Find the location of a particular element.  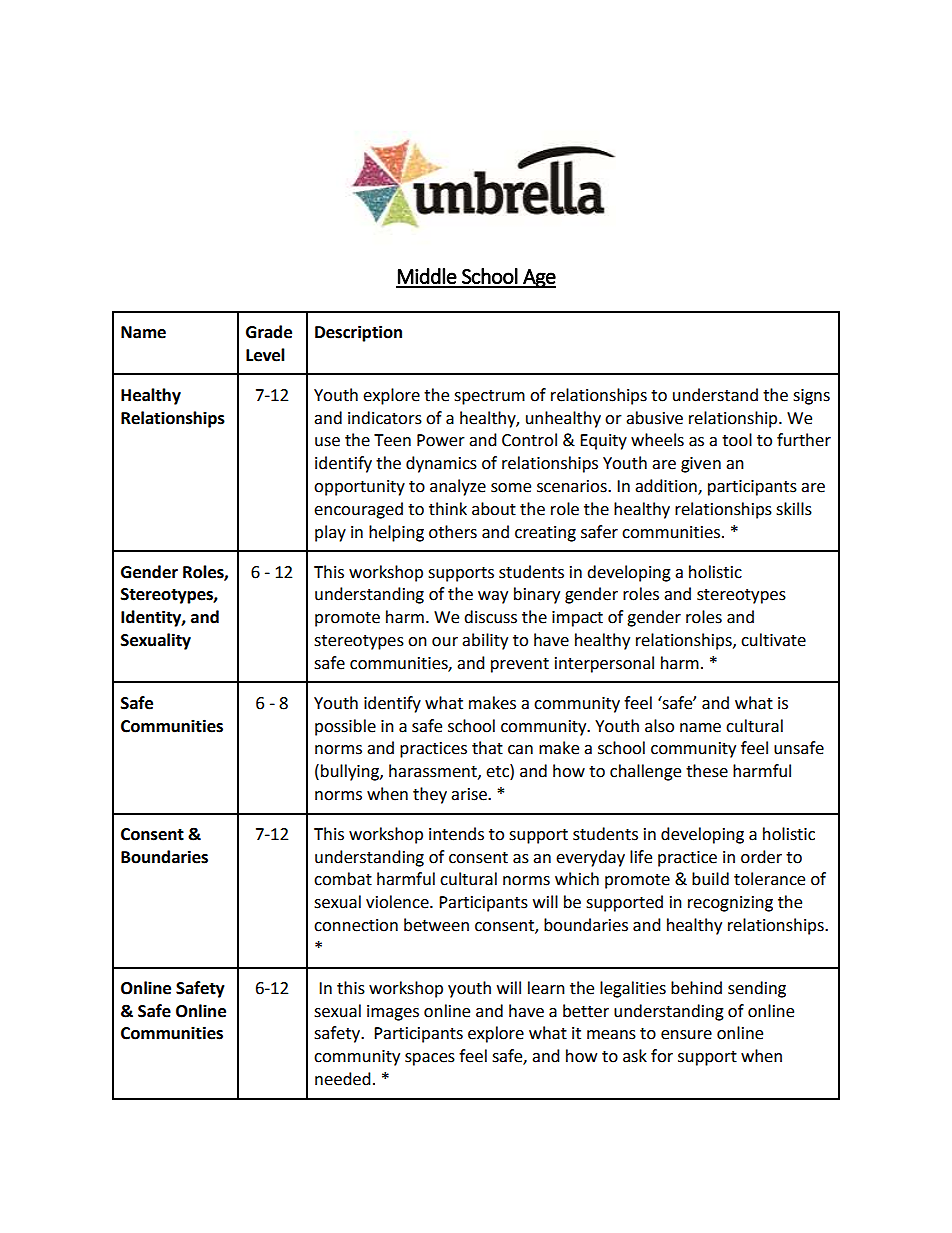

spectrum is located at coordinates (489, 397).
